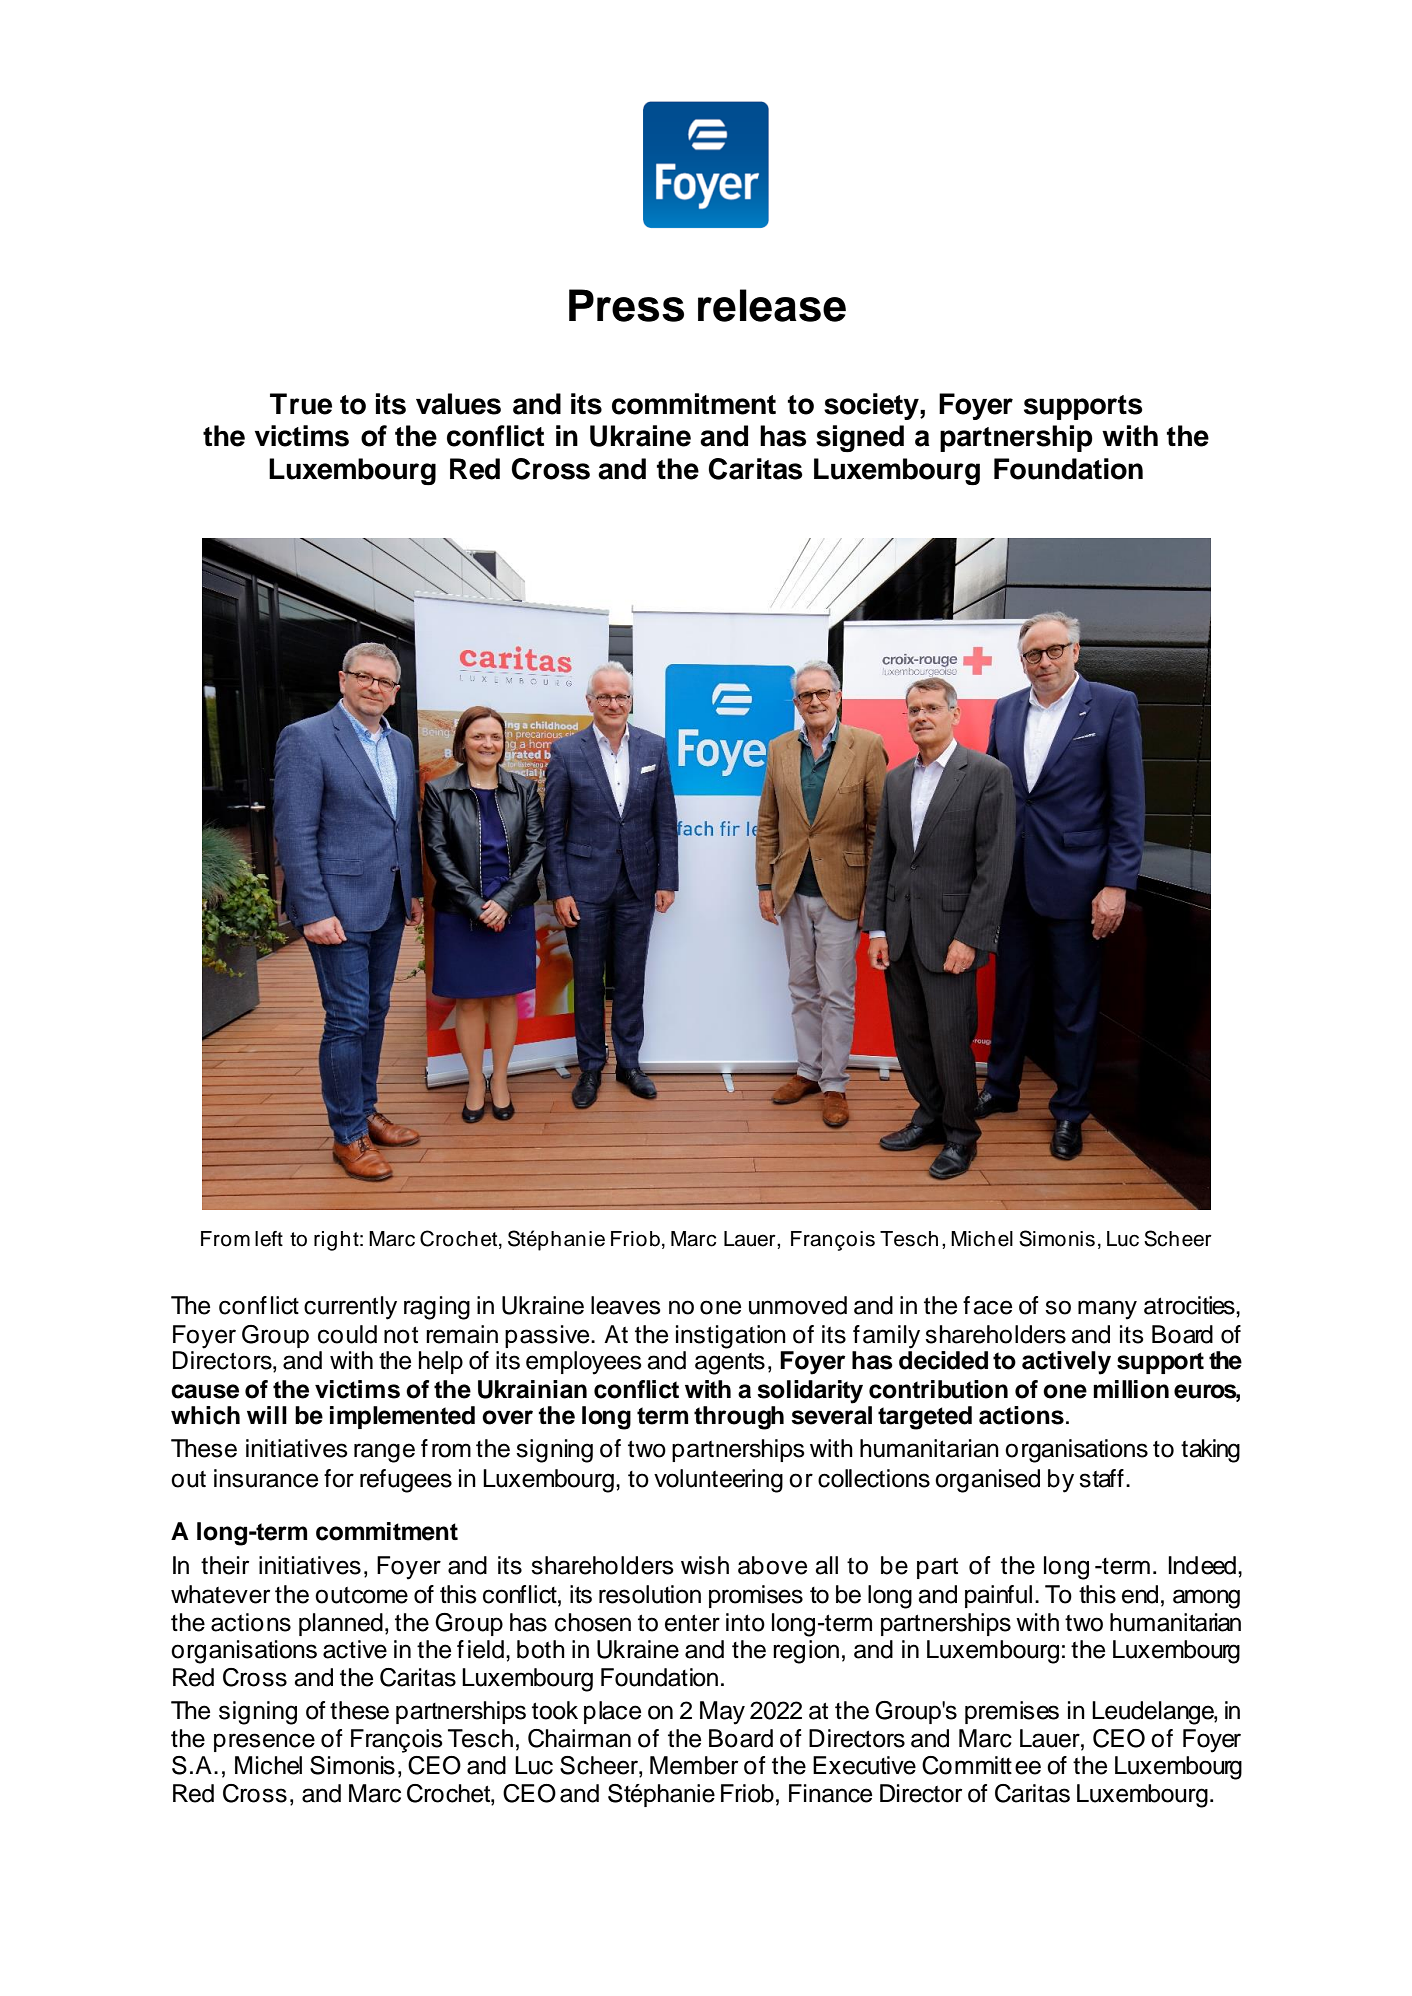 The height and width of the screenshot is (1996, 1412). What do you see at coordinates (626, 1305) in the screenshot?
I see `leaves` at bounding box center [626, 1305].
